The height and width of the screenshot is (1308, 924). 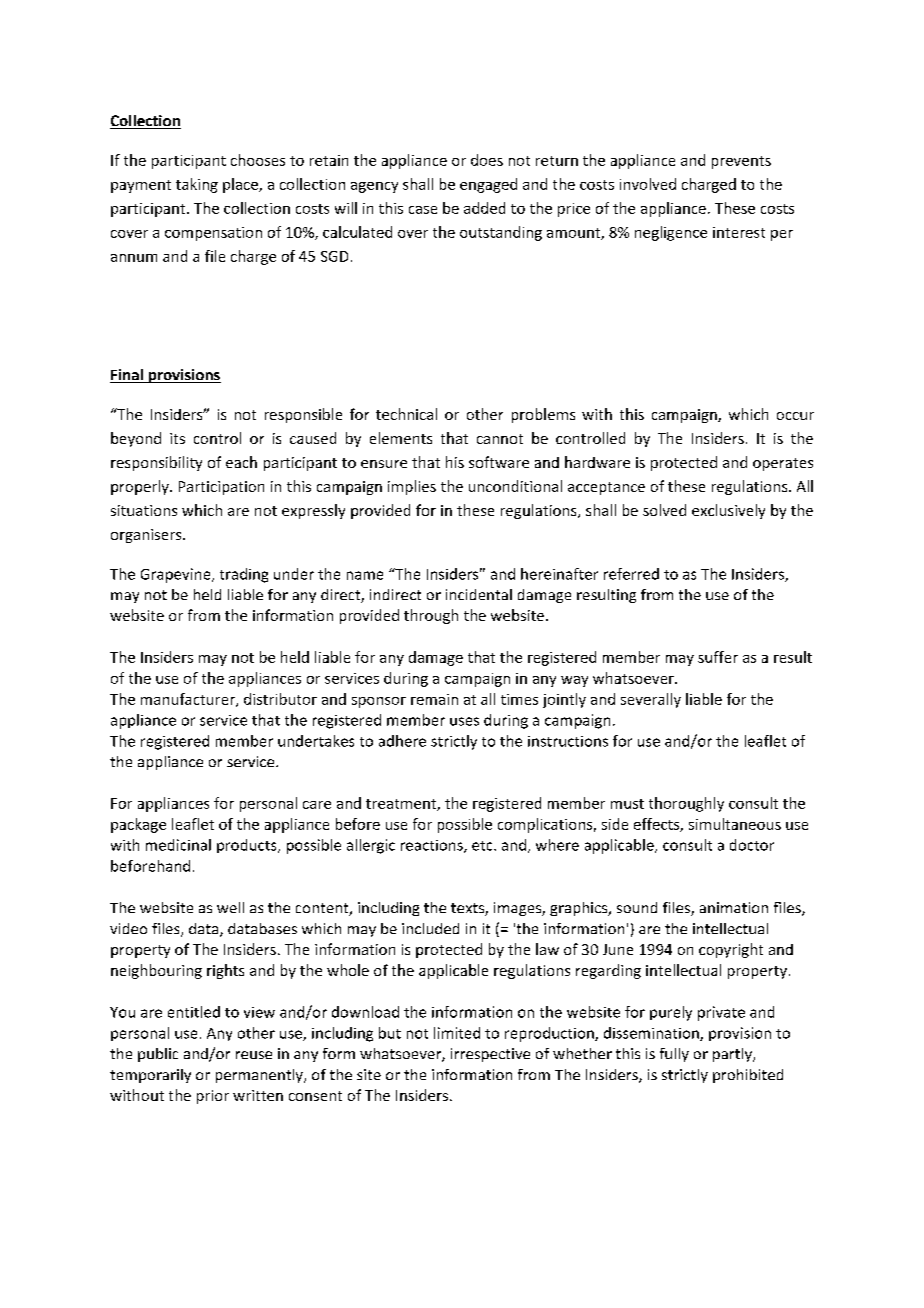 What do you see at coordinates (718, 657) in the screenshot?
I see `suffer` at bounding box center [718, 657].
